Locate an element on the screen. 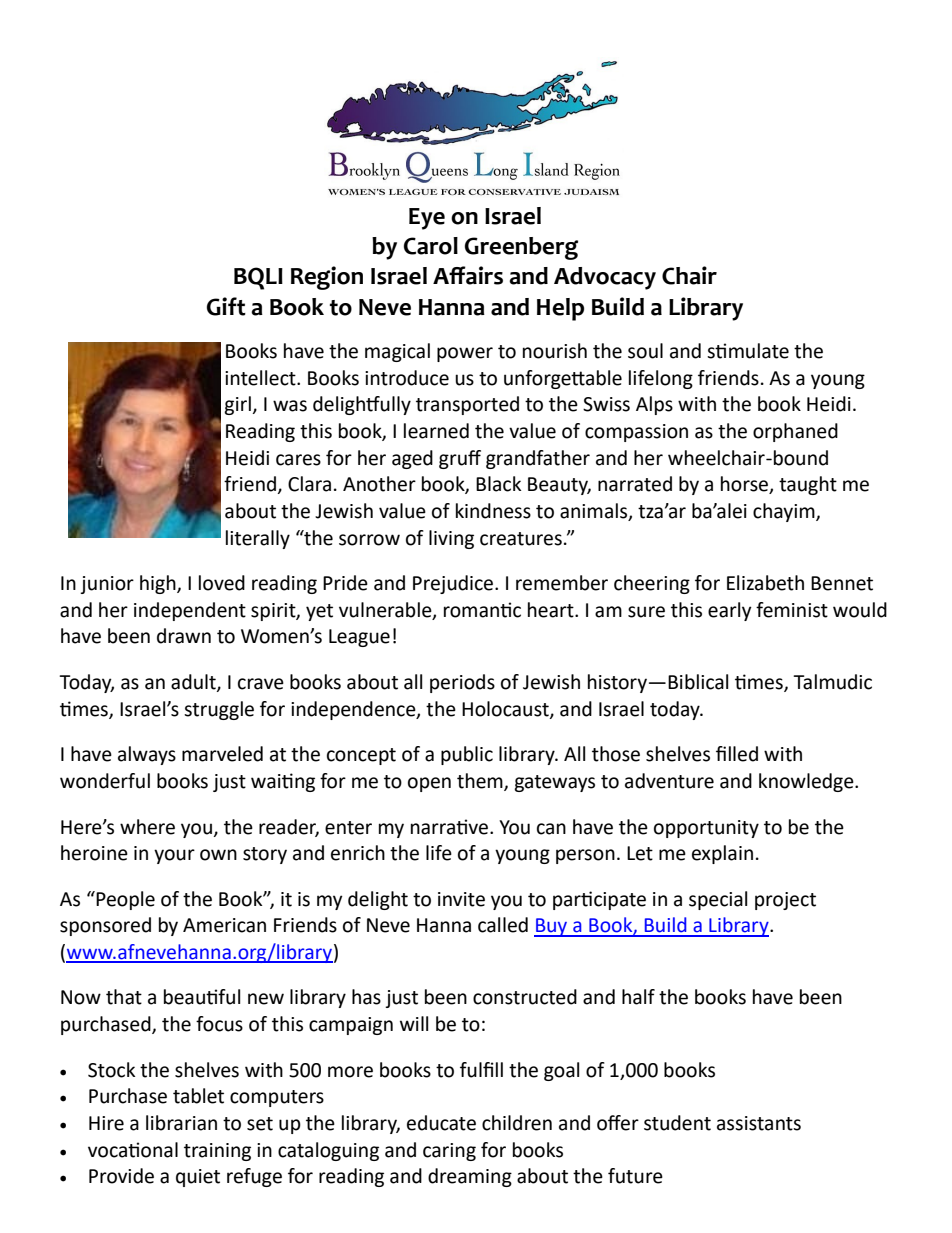  stimulate is located at coordinates (748, 351).
